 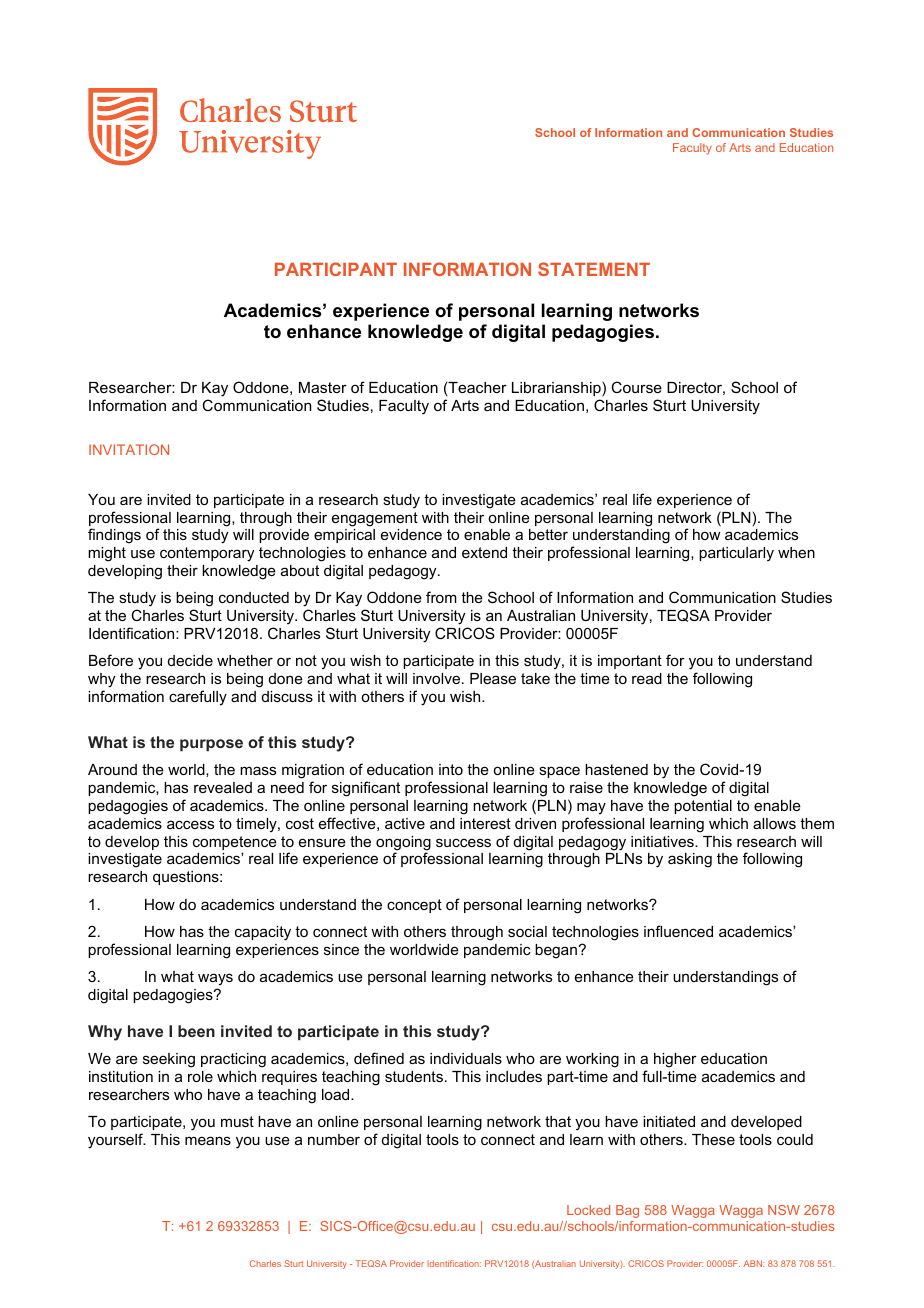 What do you see at coordinates (208, 1140) in the screenshot?
I see `means` at bounding box center [208, 1140].
